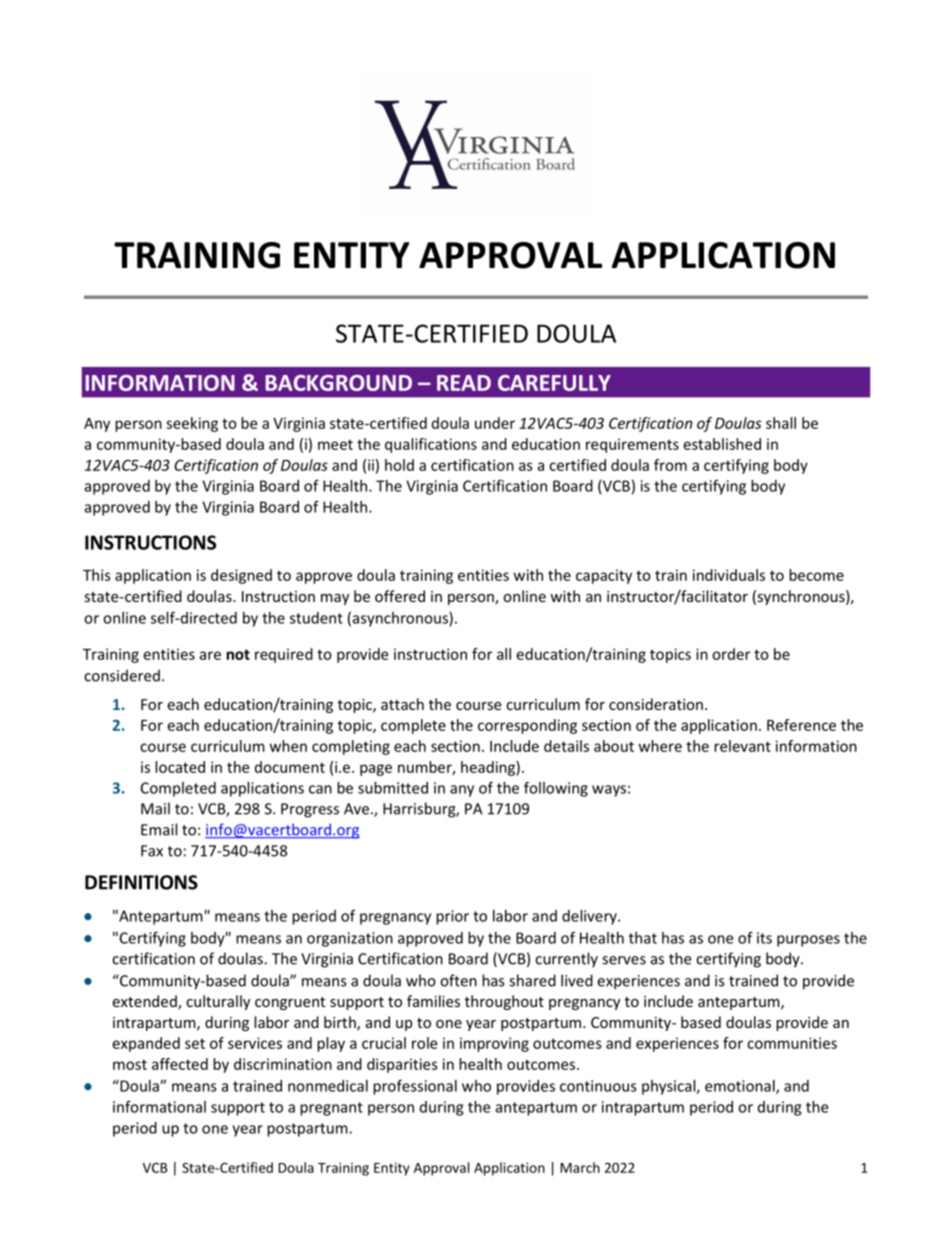 The width and height of the page is (952, 1233). What do you see at coordinates (781, 423) in the page?
I see `shall` at bounding box center [781, 423].
